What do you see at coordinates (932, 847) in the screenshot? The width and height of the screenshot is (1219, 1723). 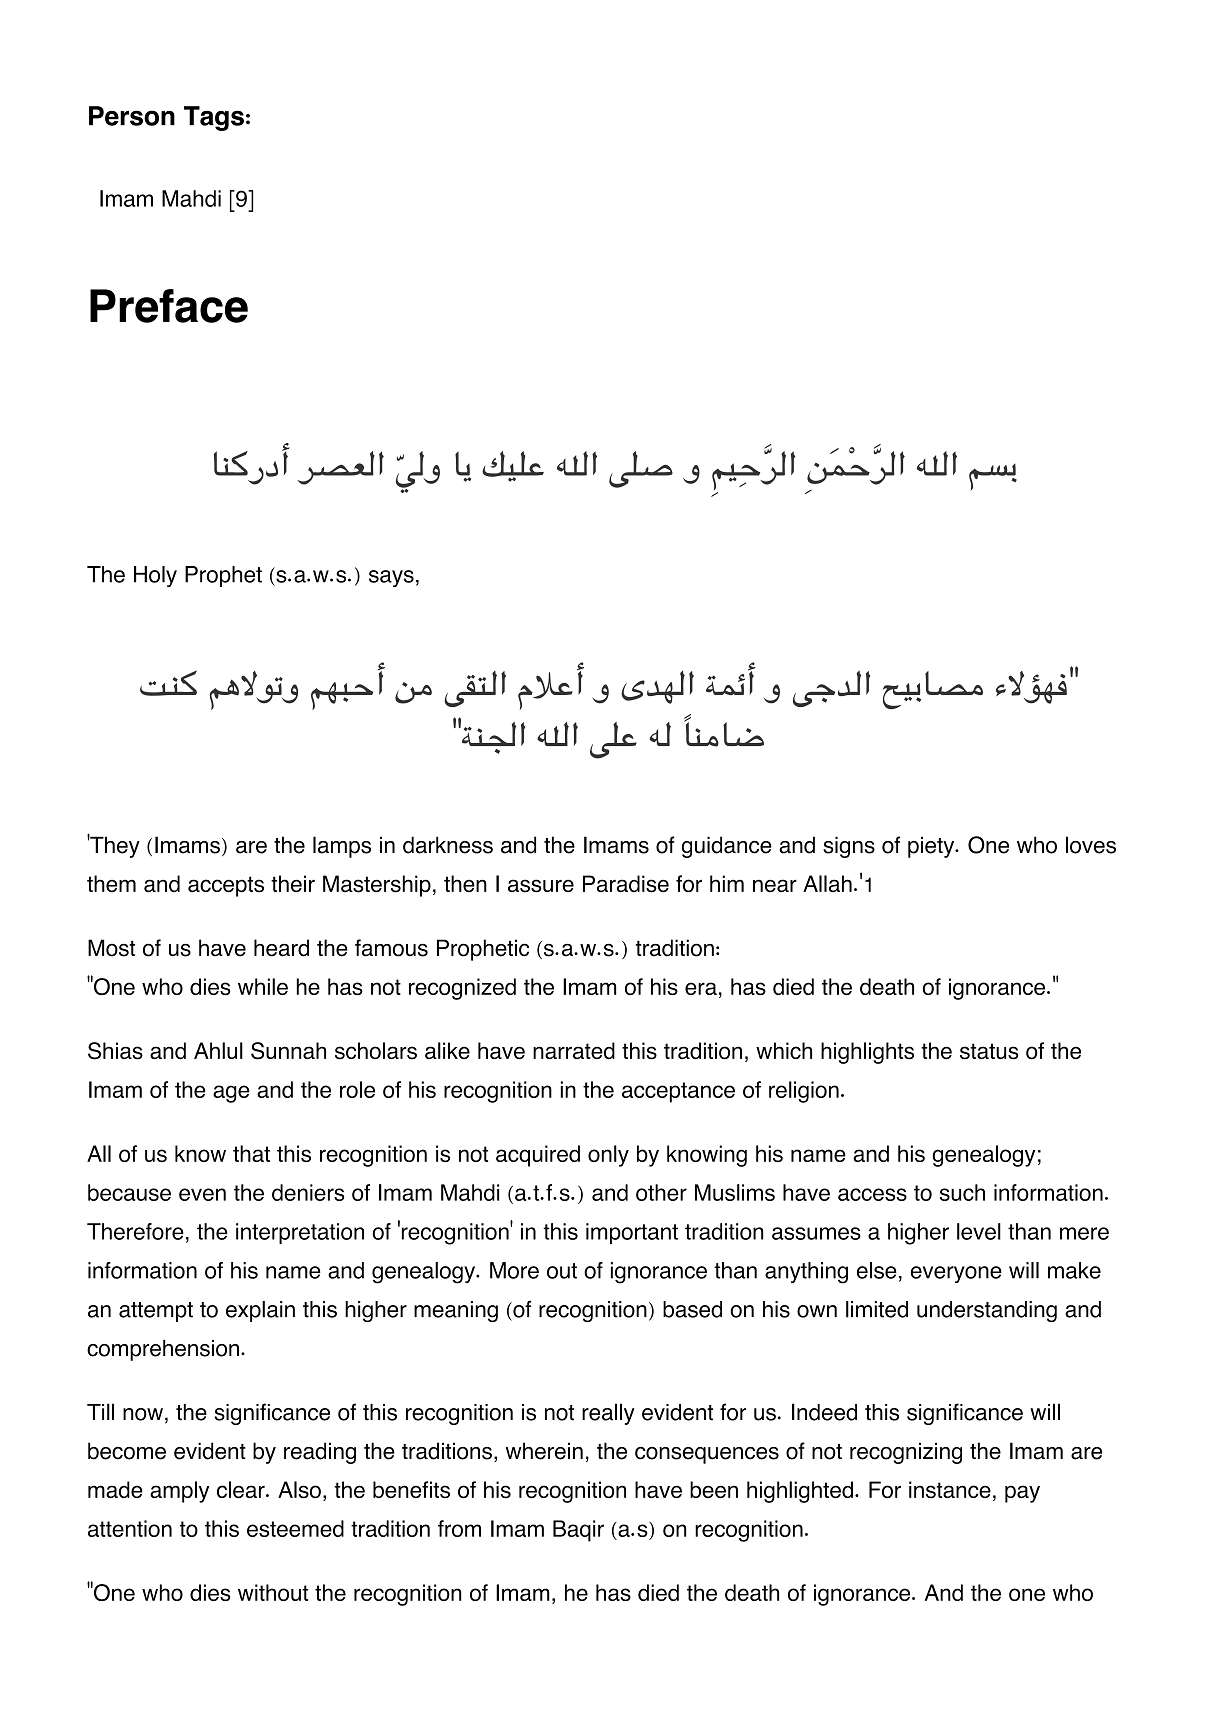 I see `piety` at bounding box center [932, 847].
